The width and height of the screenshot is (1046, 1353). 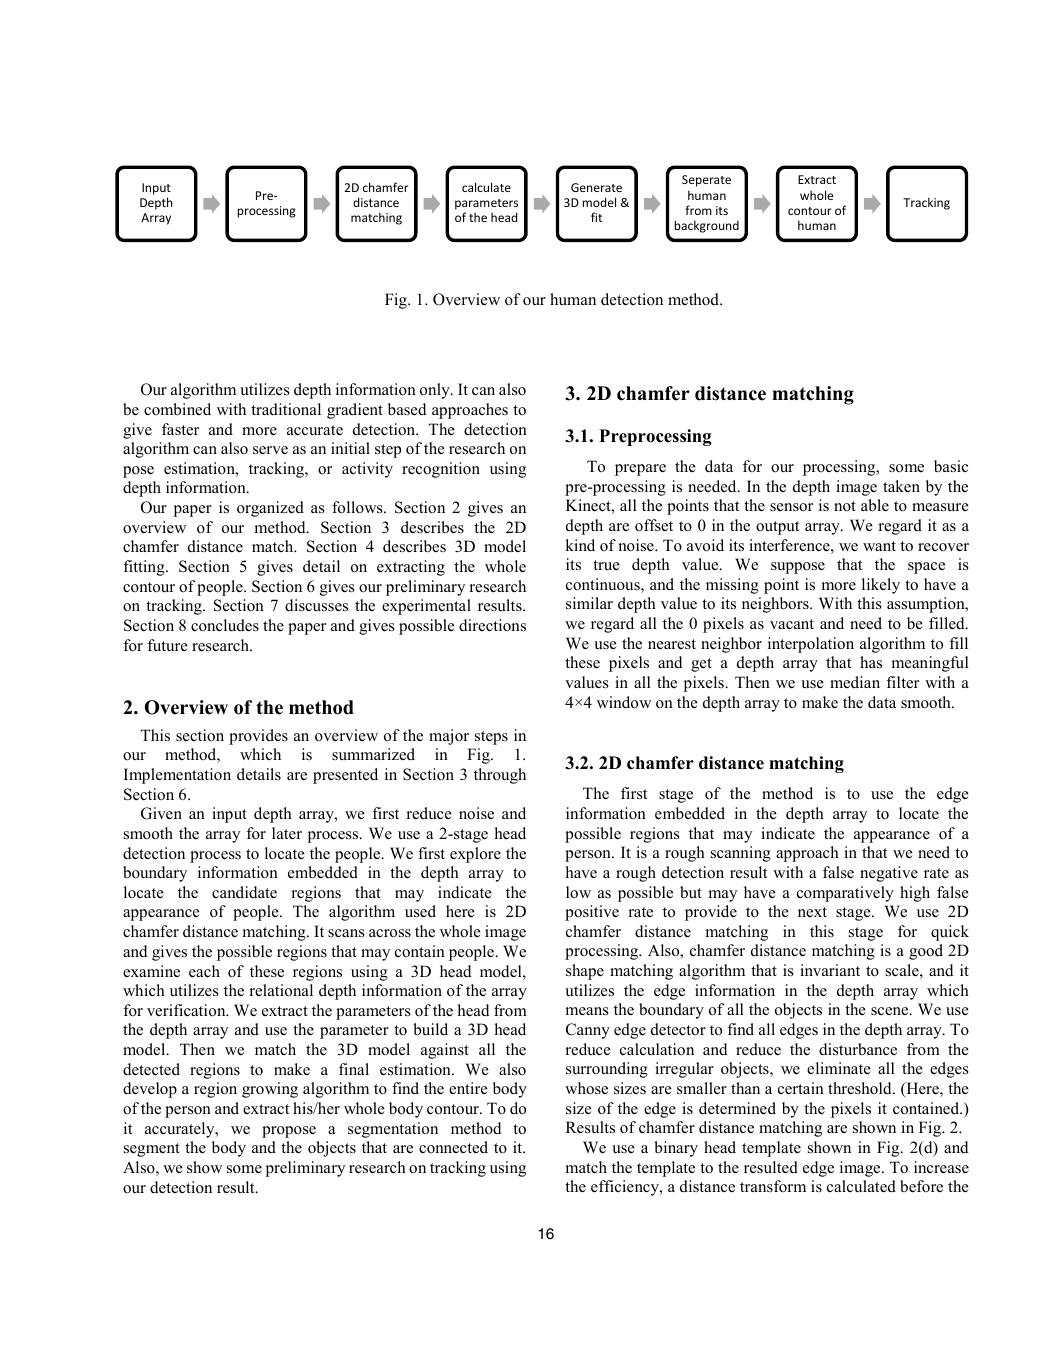 What do you see at coordinates (244, 892) in the screenshot?
I see `candidate` at bounding box center [244, 892].
